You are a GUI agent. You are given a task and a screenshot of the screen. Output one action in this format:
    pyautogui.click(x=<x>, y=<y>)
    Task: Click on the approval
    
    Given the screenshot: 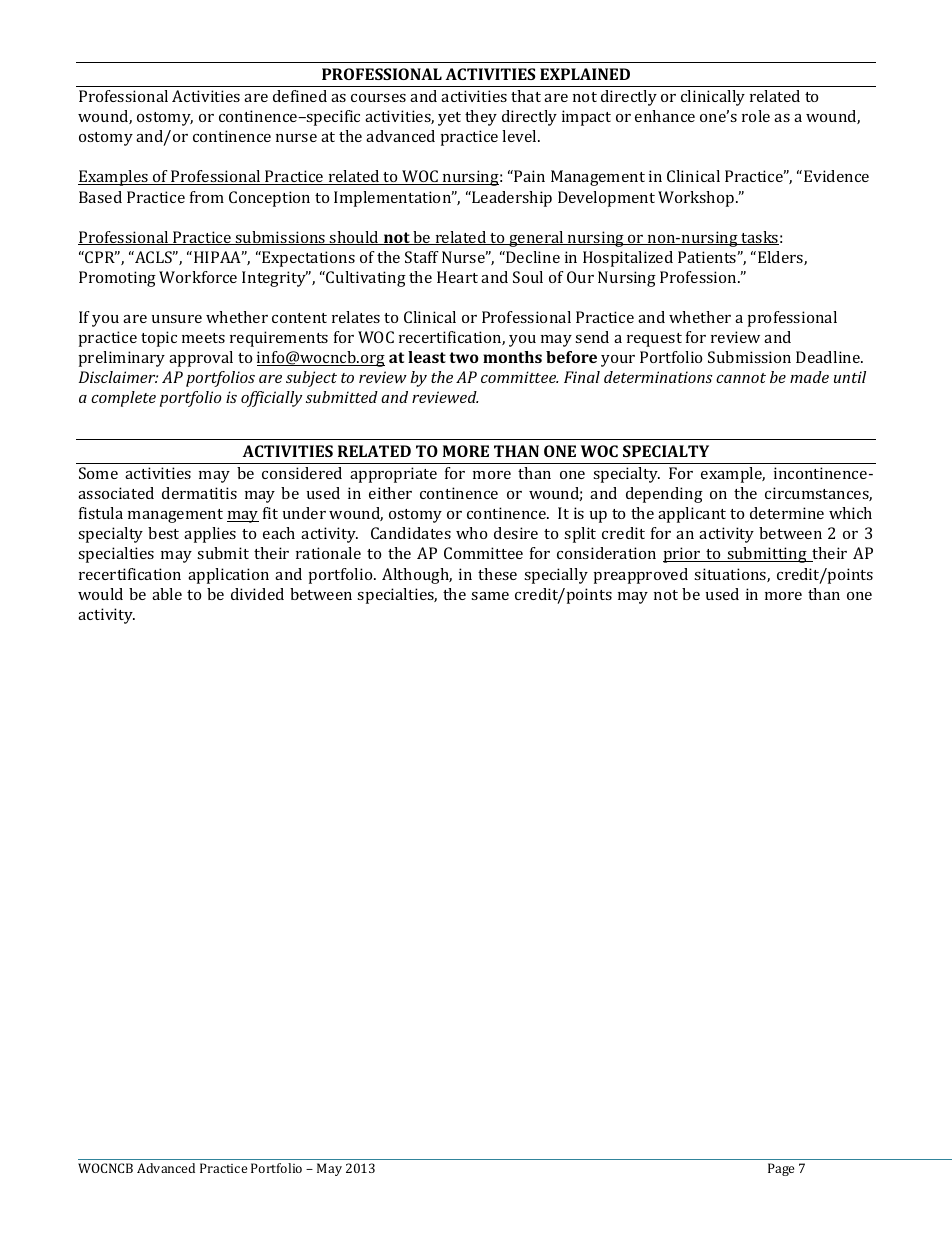 What is the action you would take?
    pyautogui.click(x=201, y=359)
